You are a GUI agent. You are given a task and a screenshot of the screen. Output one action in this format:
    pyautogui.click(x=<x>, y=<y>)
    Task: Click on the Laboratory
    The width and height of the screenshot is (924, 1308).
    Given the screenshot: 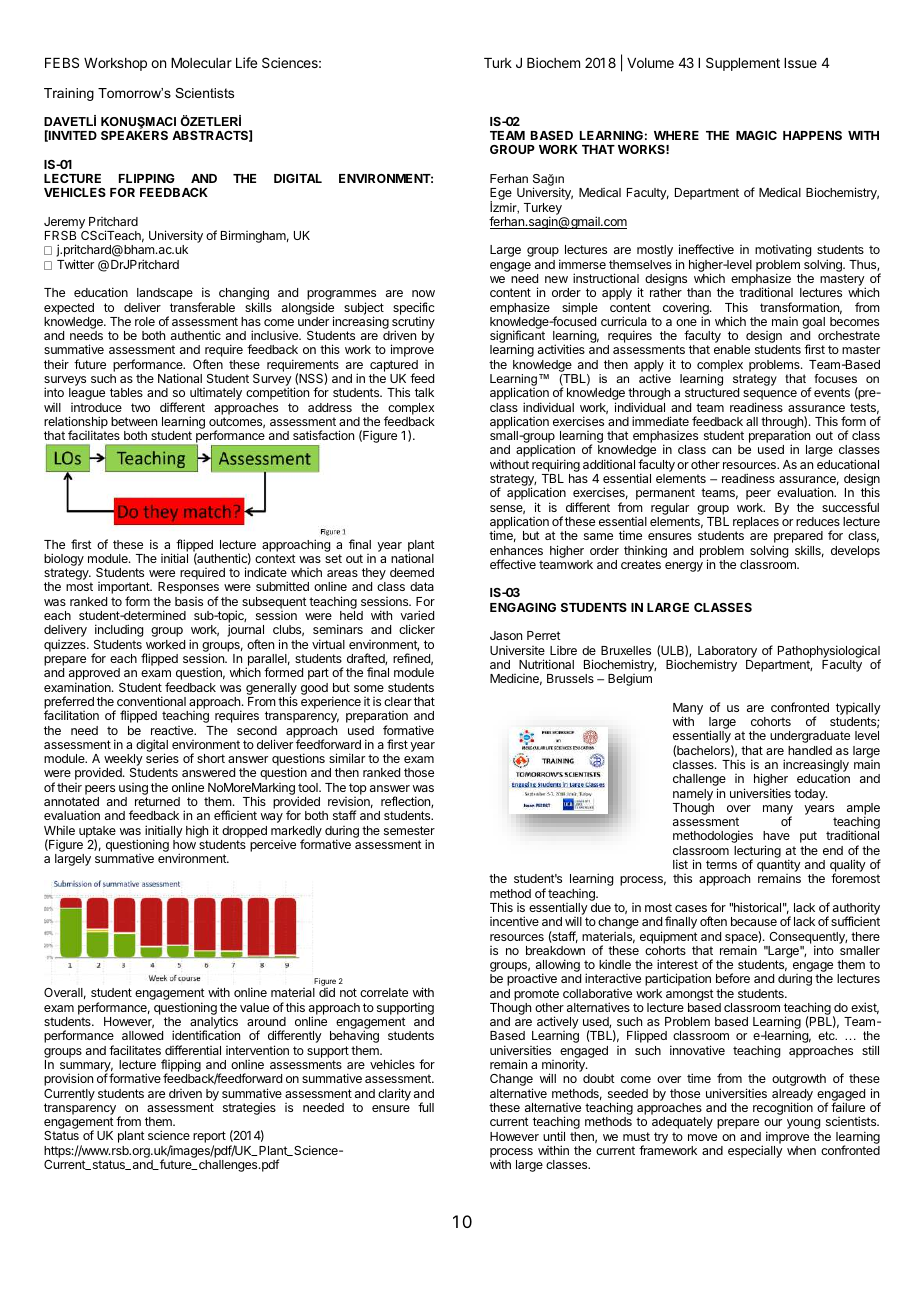 What is the action you would take?
    pyautogui.click(x=727, y=653)
